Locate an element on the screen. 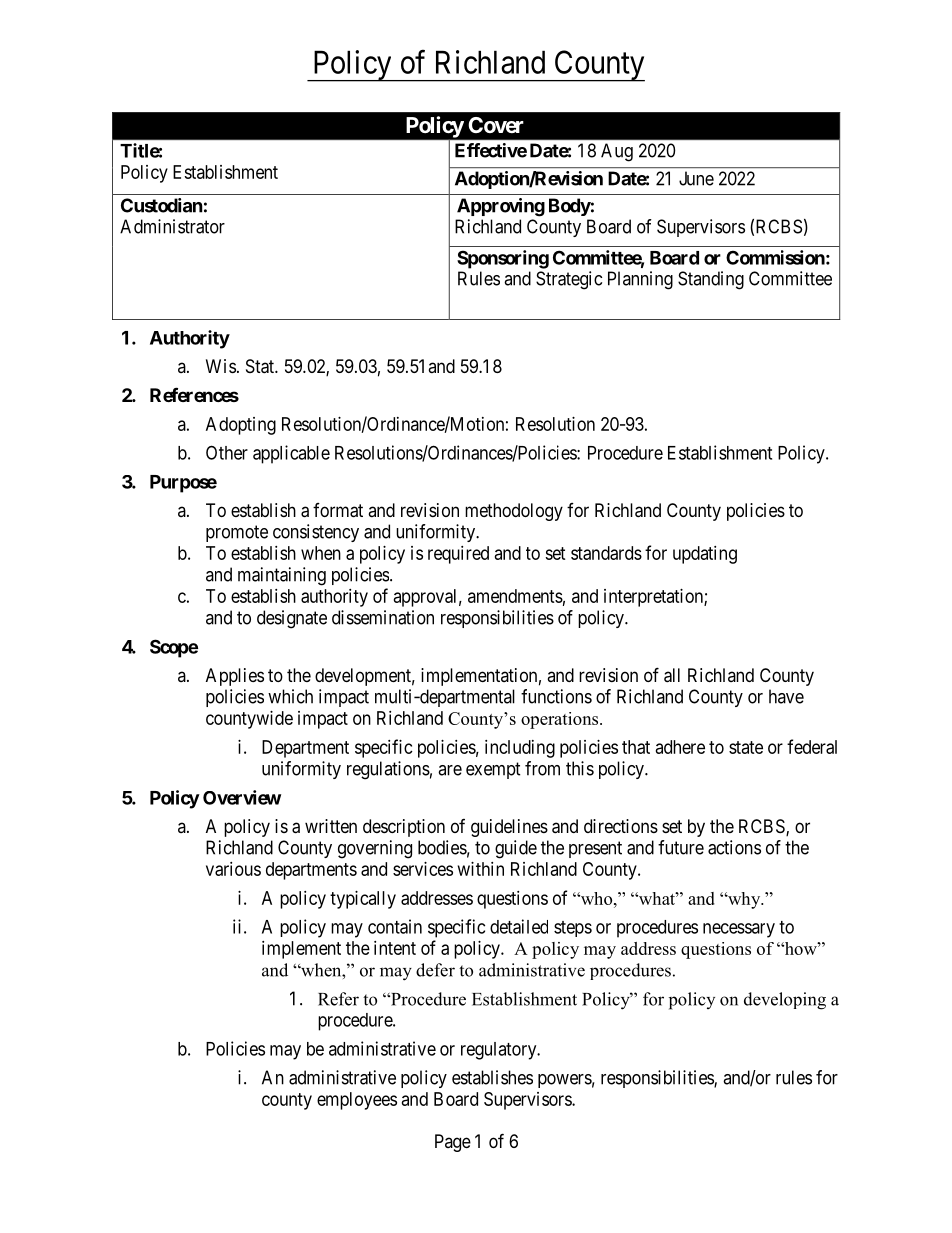 The image size is (952, 1233). Strategic is located at coordinates (569, 280).
